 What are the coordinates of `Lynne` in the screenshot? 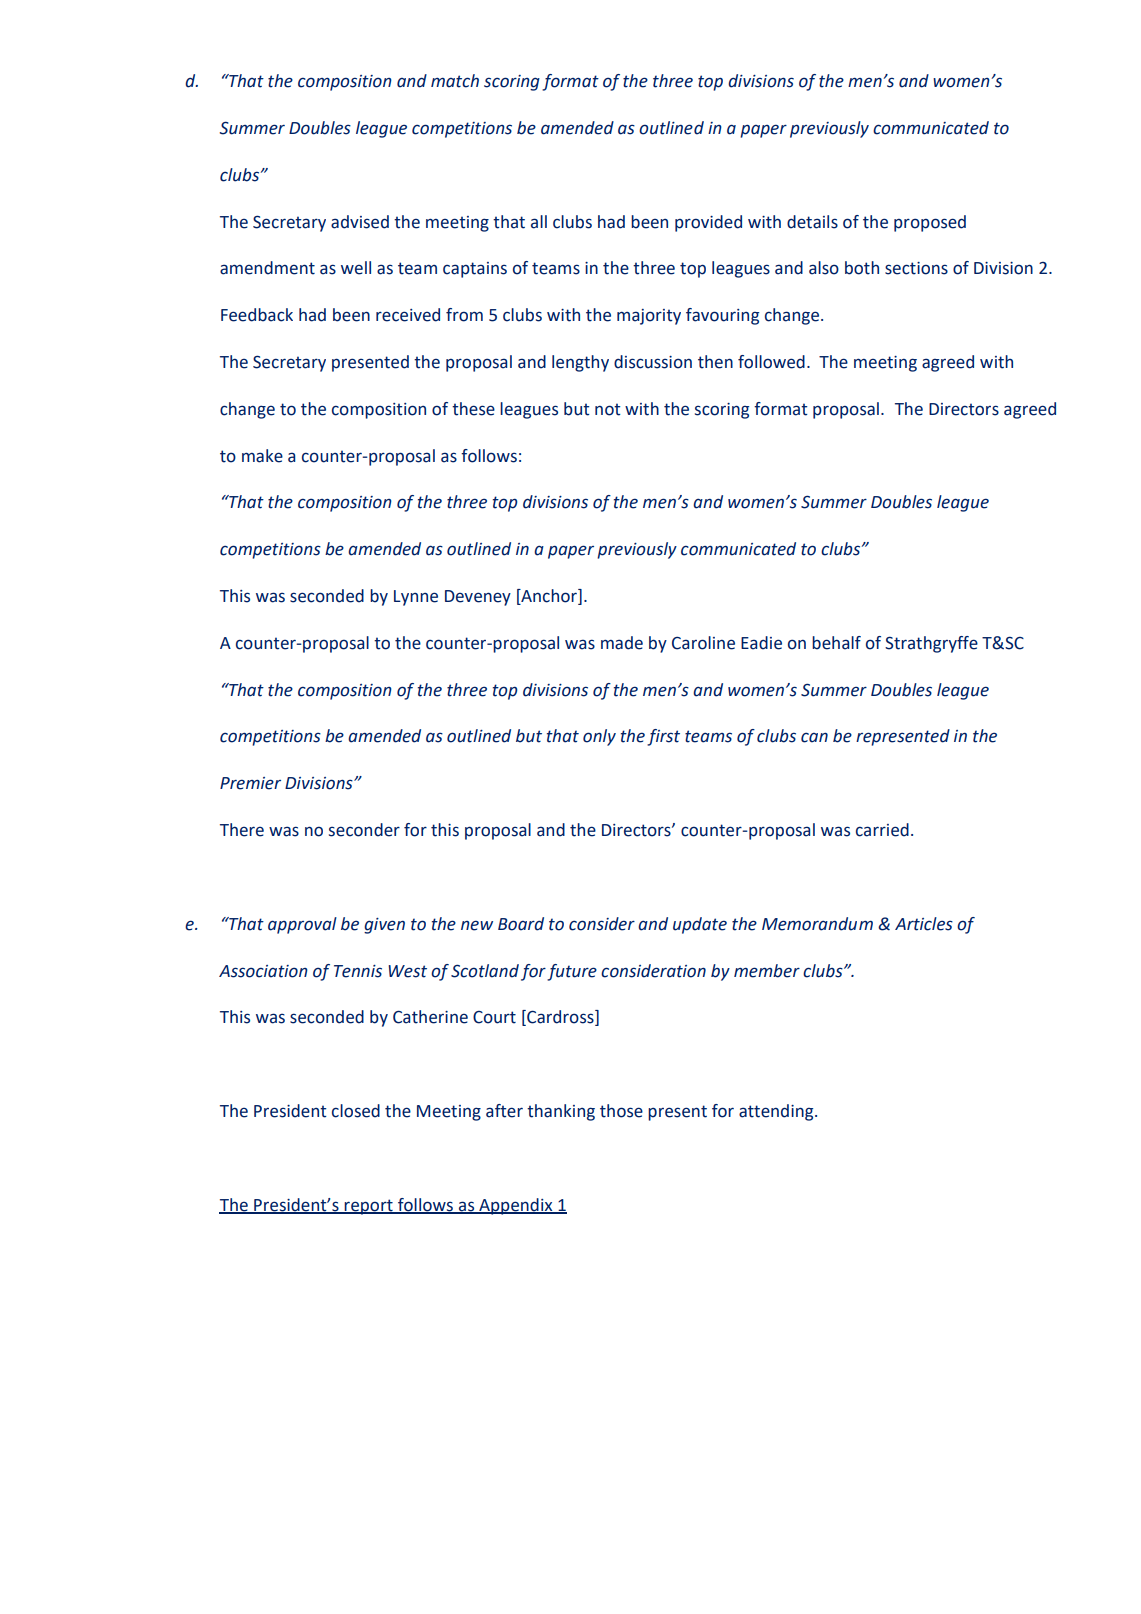 It's located at (416, 598).
